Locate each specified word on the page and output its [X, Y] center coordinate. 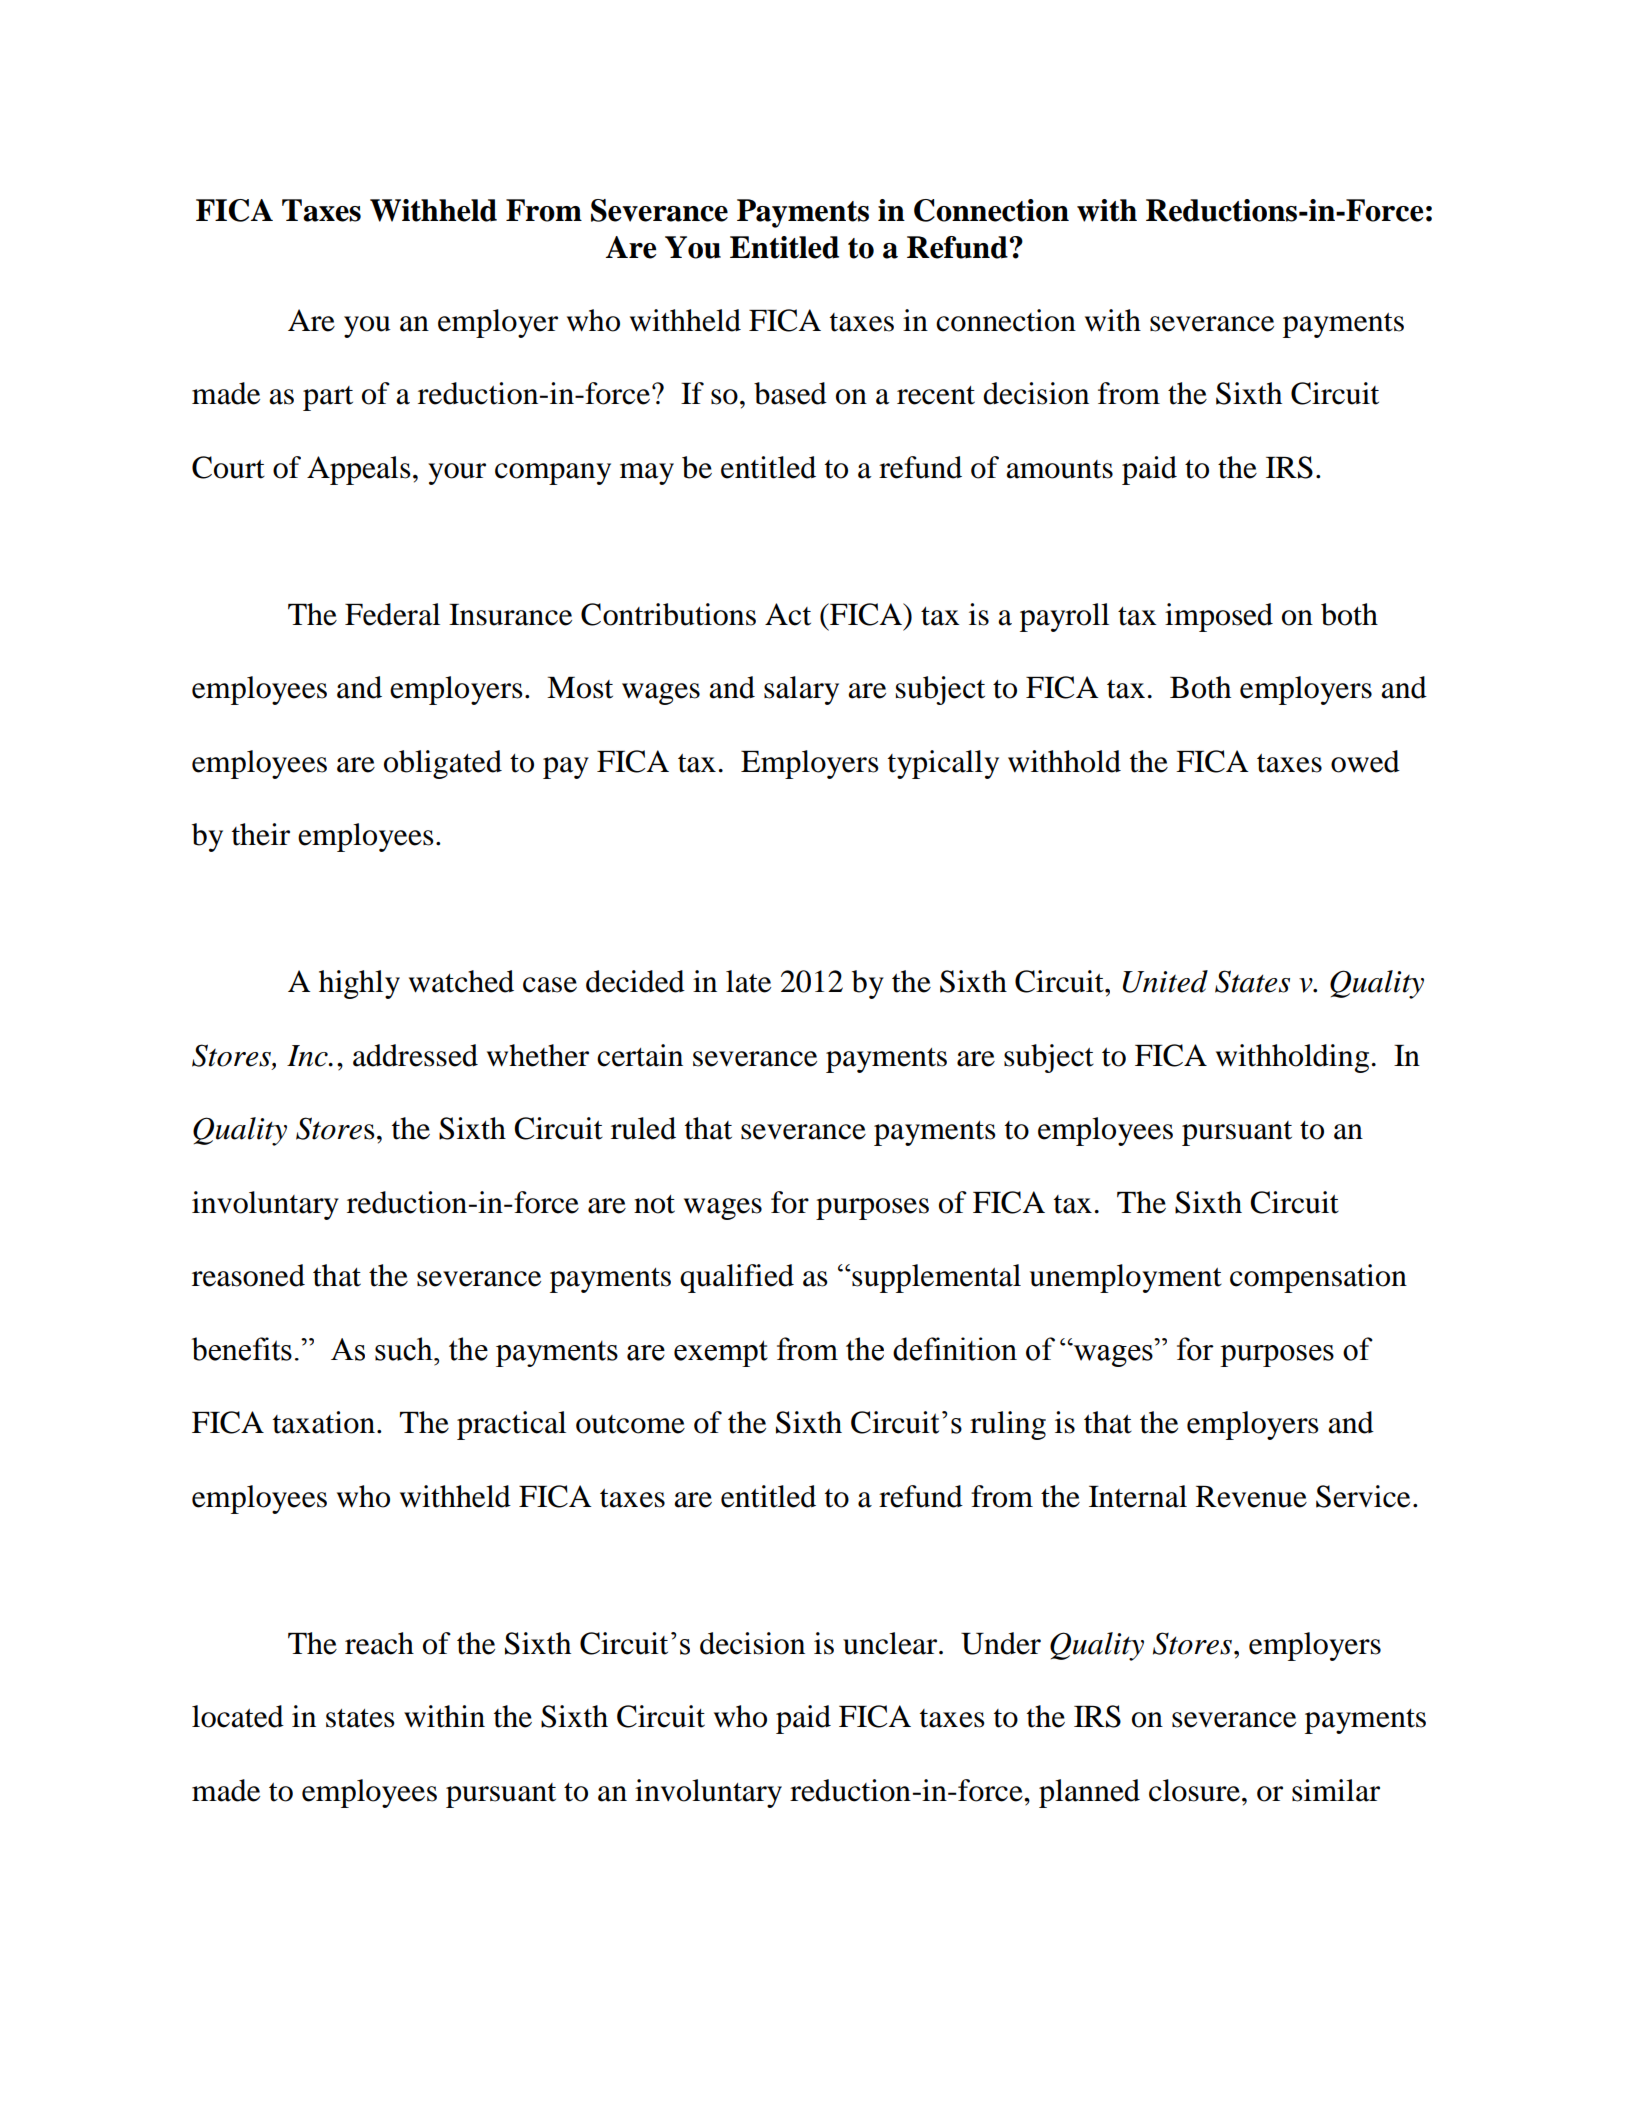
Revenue [1251, 1497]
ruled [643, 1128]
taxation [324, 1422]
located [238, 1716]
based [790, 393]
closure [1194, 1790]
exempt [721, 1353]
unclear [891, 1643]
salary [801, 690]
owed [1365, 761]
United [1165, 981]
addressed [415, 1055]
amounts [1059, 469]
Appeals [359, 470]
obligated [443, 764]
